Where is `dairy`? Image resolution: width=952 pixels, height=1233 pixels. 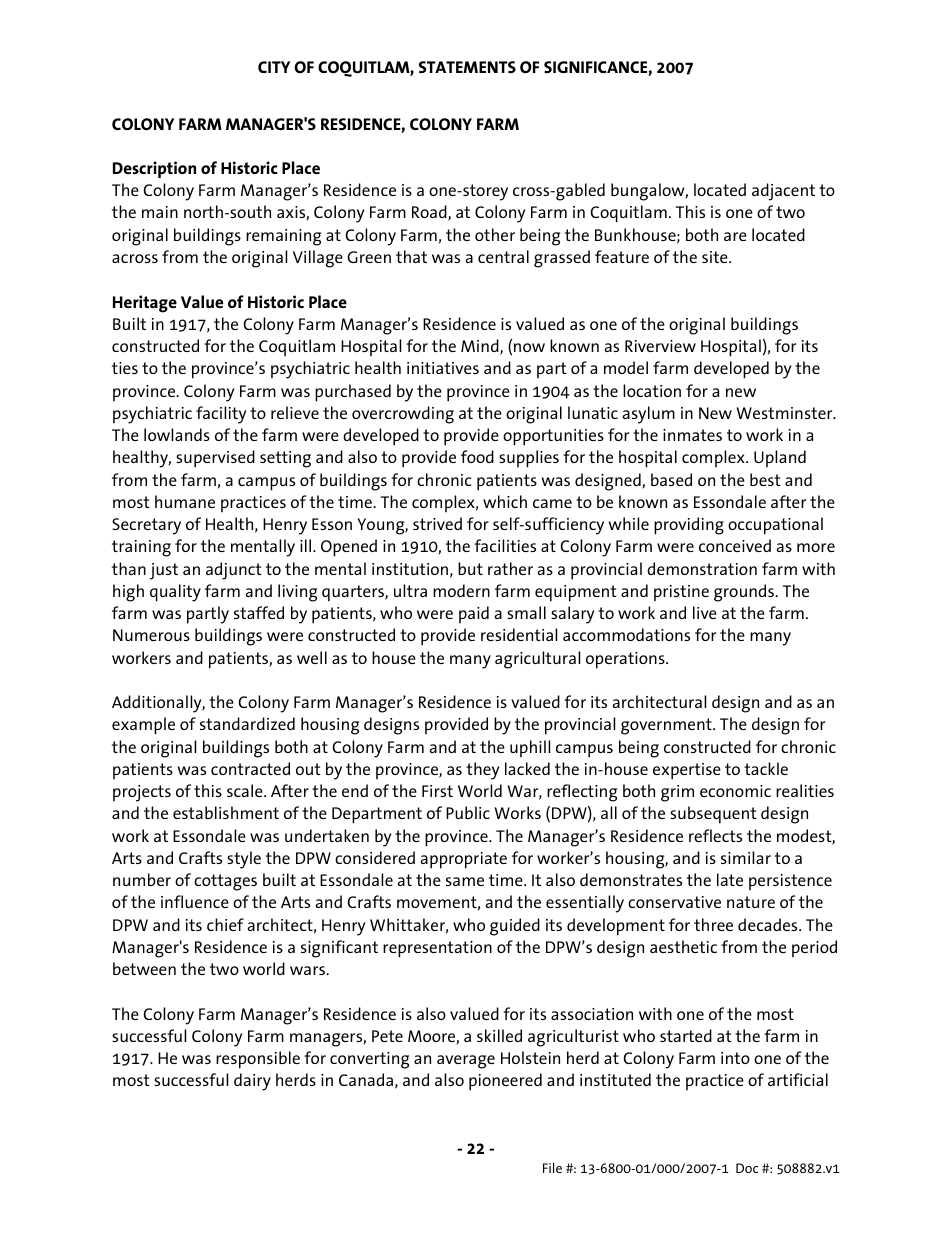
dairy is located at coordinates (252, 1082).
